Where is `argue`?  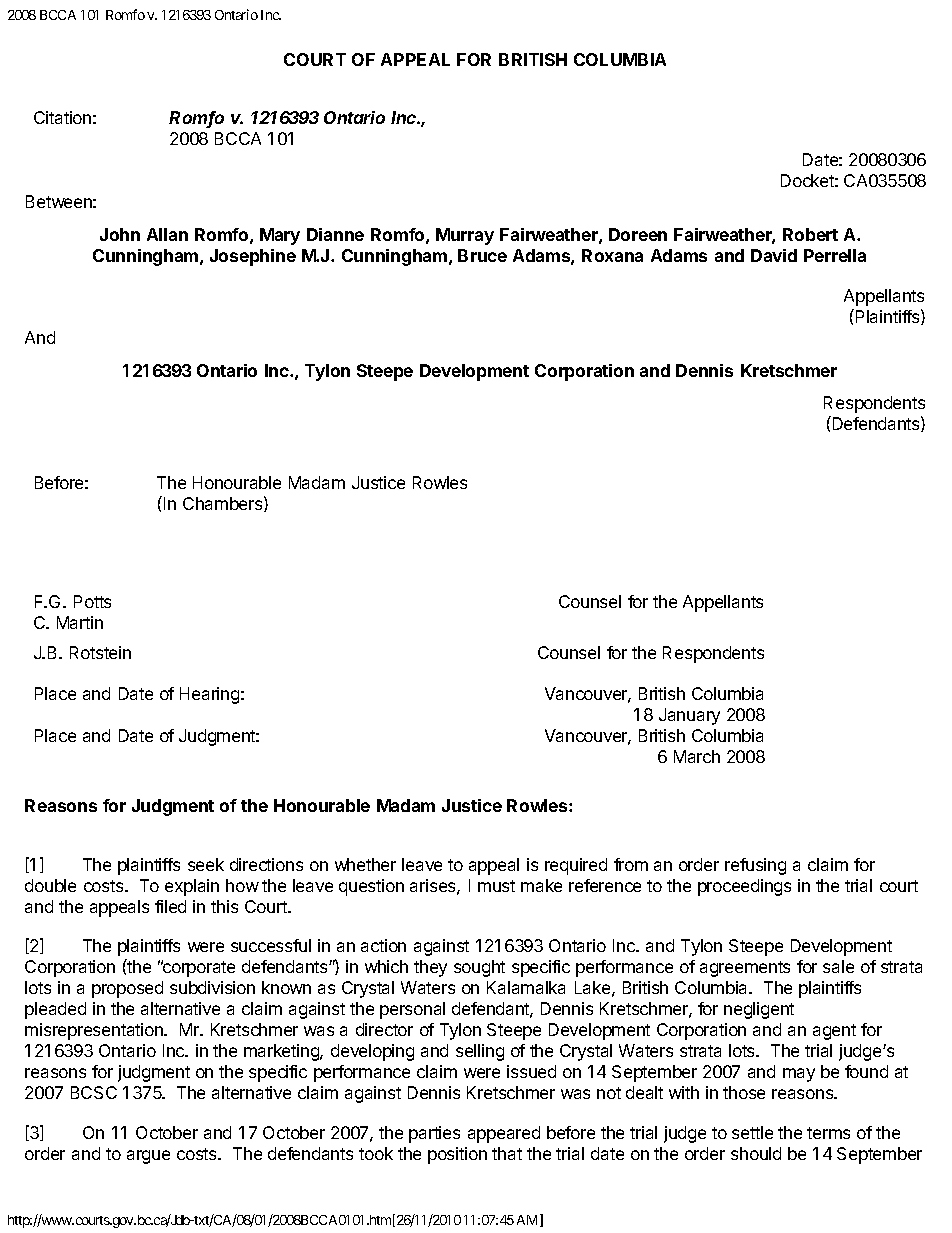
argue is located at coordinates (148, 1157).
